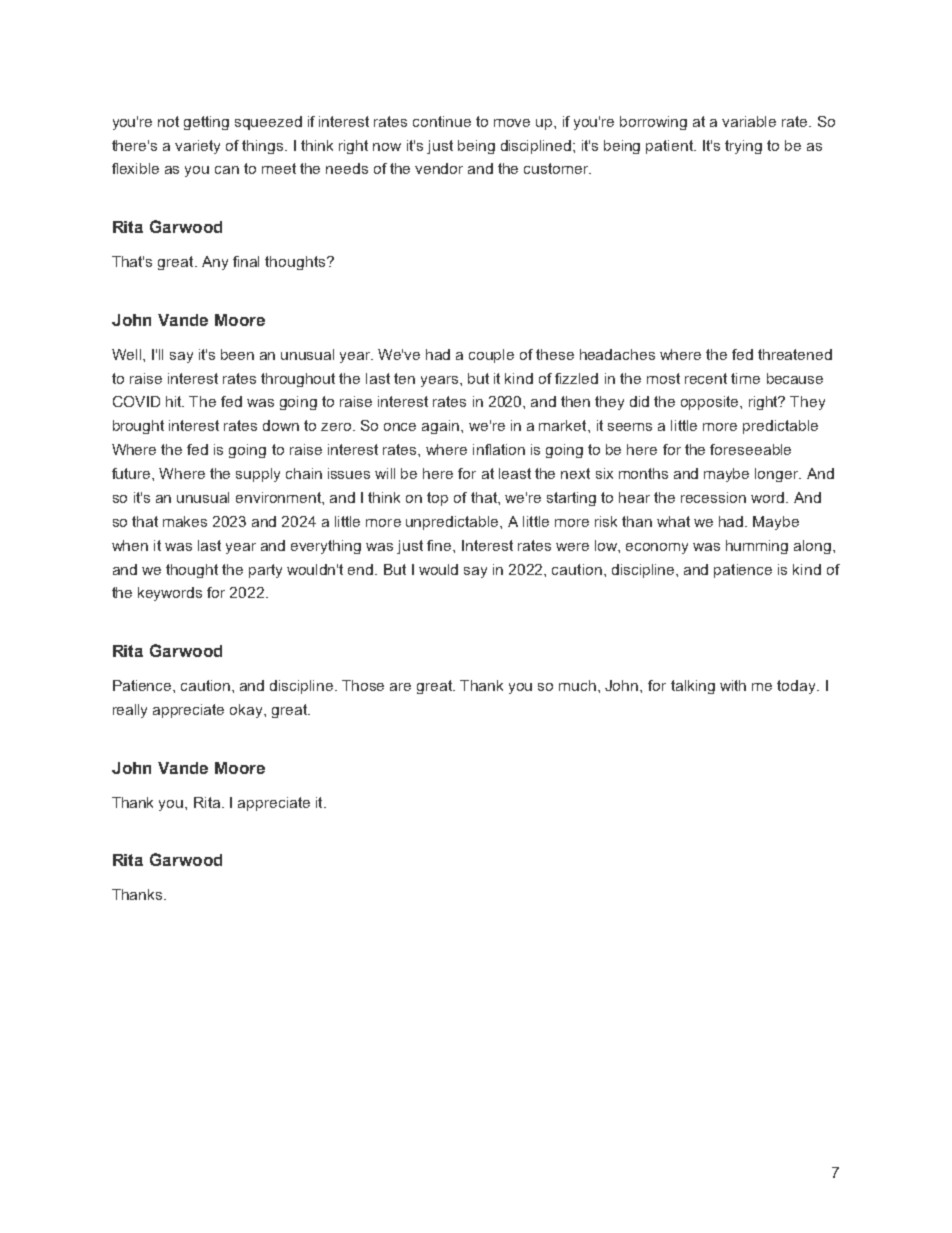 The height and width of the screenshot is (1233, 952). I want to click on top, so click(437, 499).
